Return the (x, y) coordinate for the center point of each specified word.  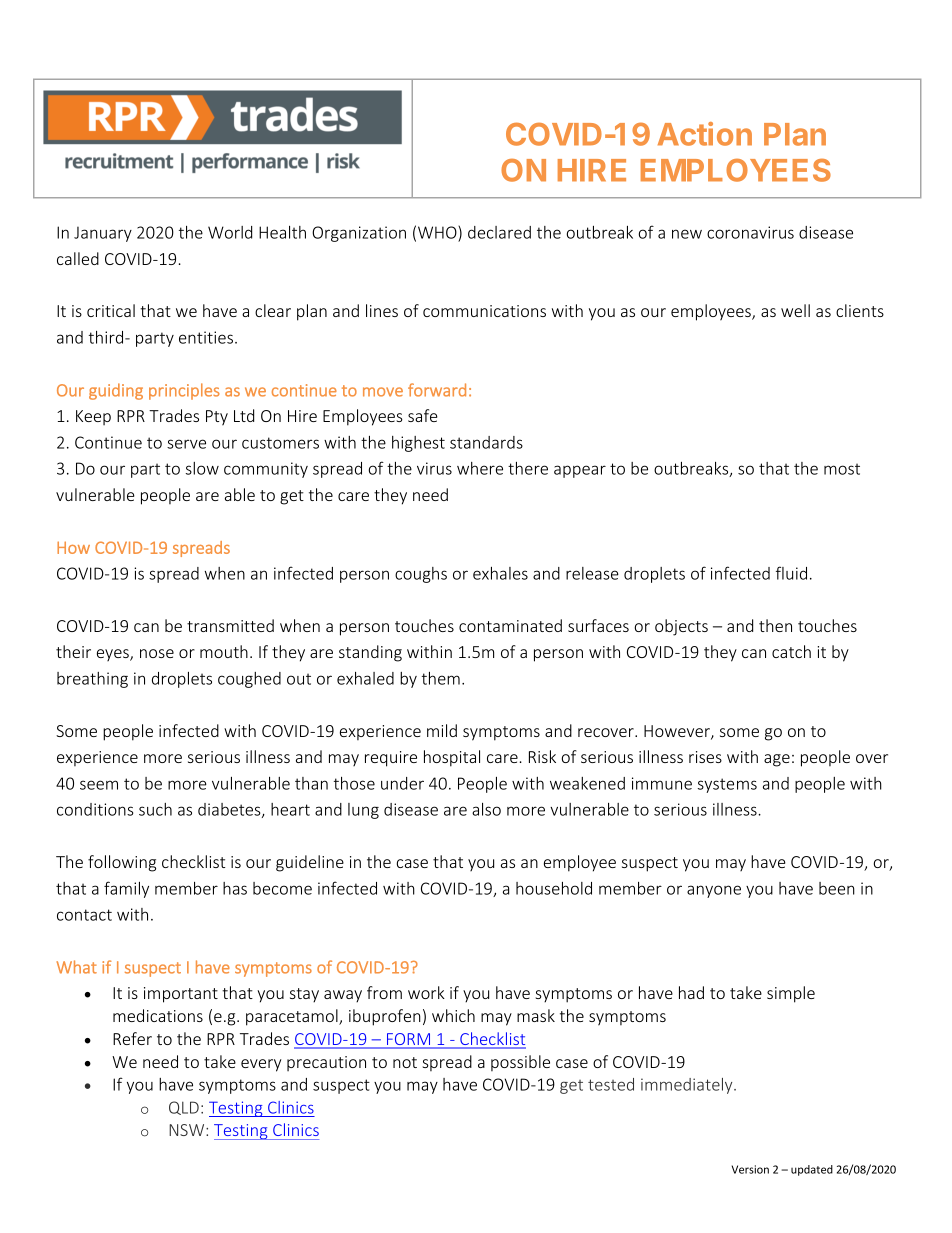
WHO (438, 232)
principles (184, 391)
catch (791, 651)
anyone (714, 891)
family (126, 889)
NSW (188, 1130)
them (441, 678)
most (842, 469)
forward (437, 390)
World (230, 232)
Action (705, 134)
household (554, 888)
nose (157, 653)
